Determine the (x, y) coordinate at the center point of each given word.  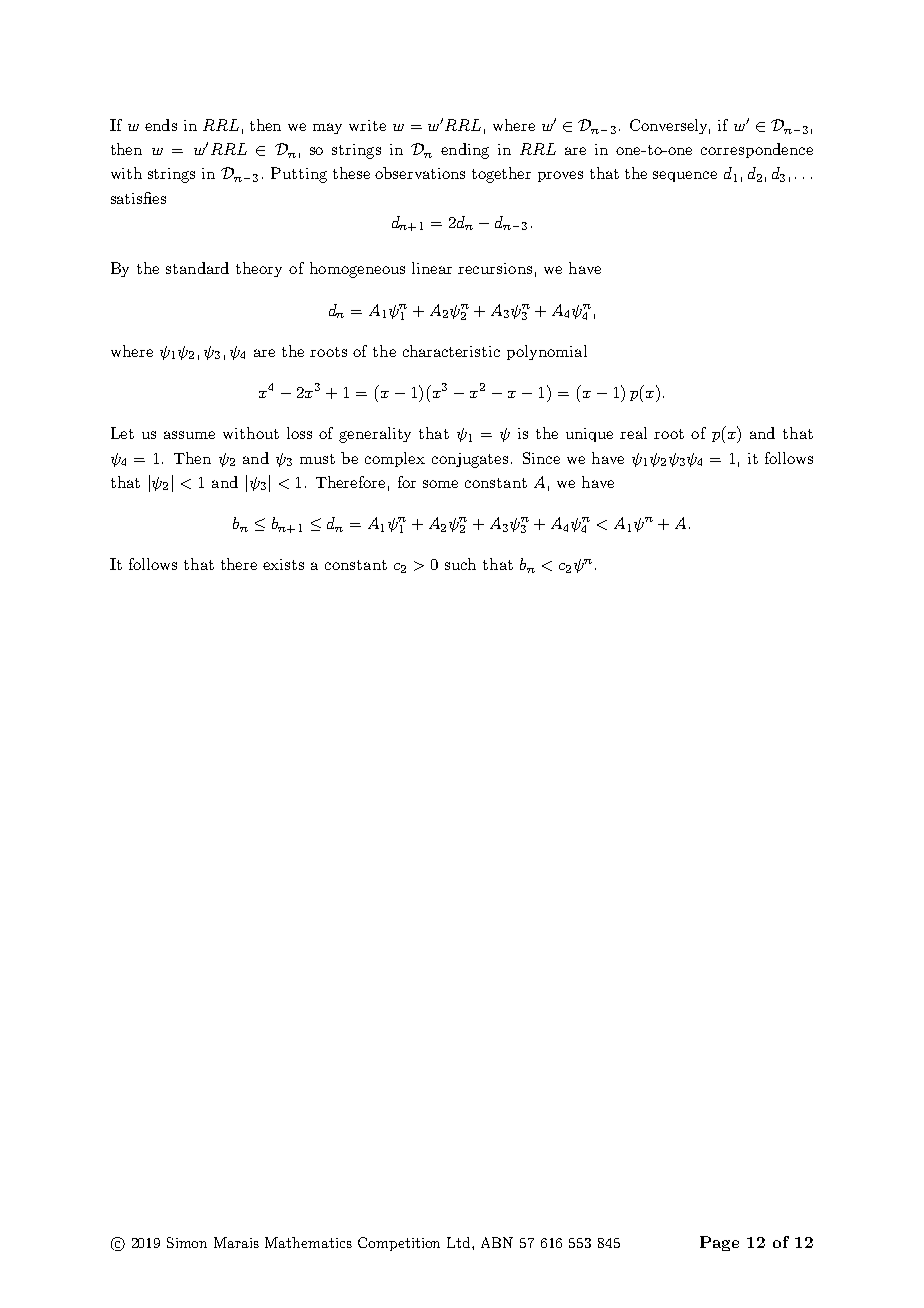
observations (420, 173)
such (460, 564)
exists (283, 564)
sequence (685, 176)
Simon (187, 1242)
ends (161, 125)
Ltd (460, 1242)
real (633, 433)
